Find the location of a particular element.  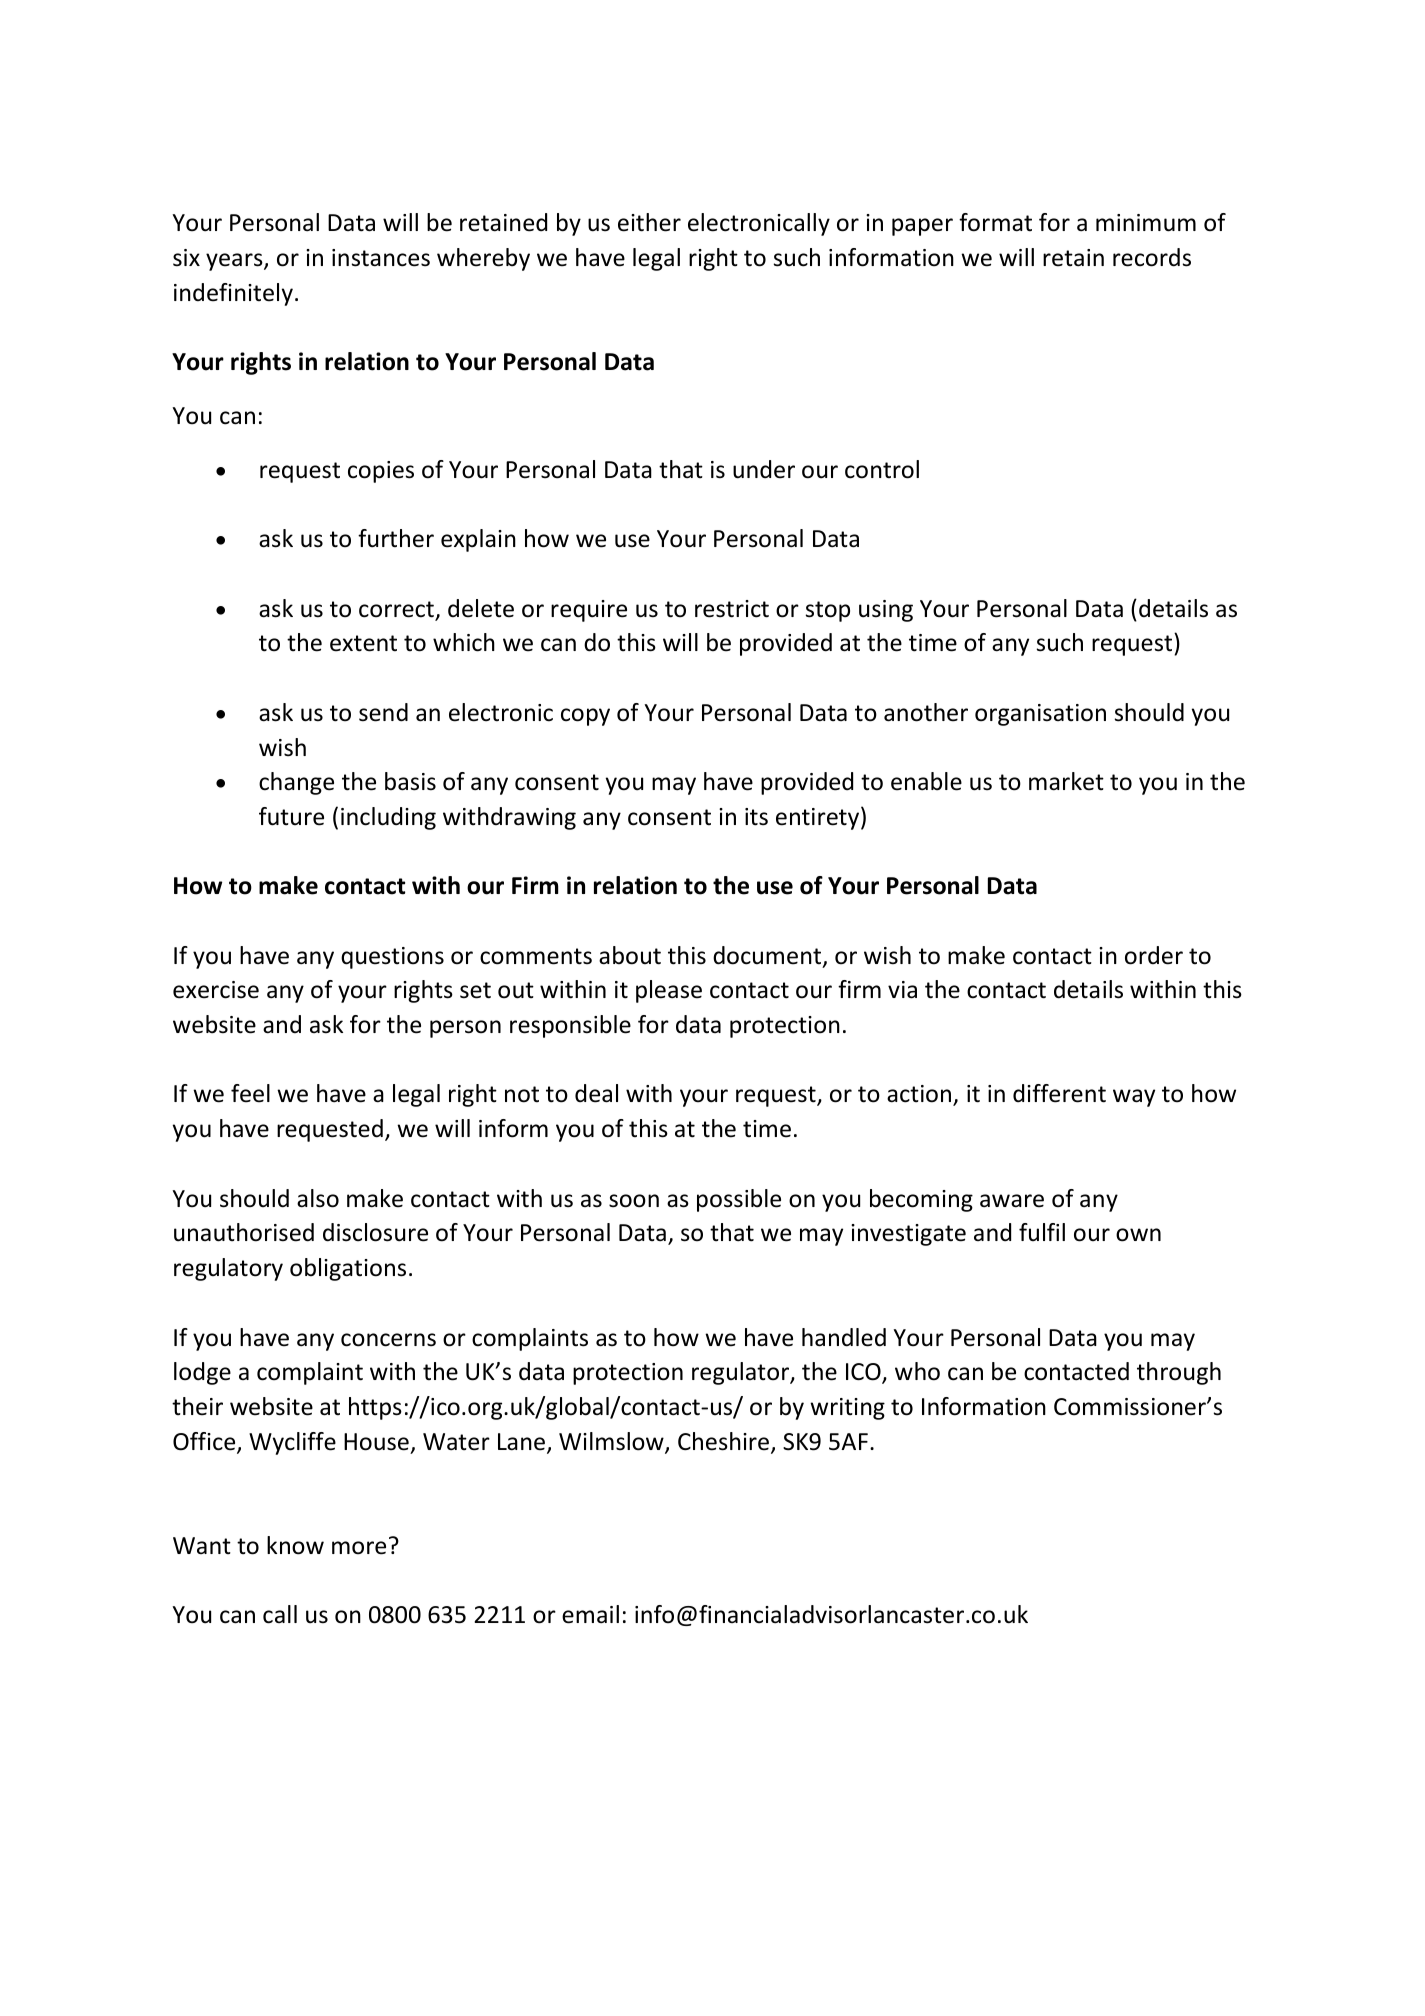

either is located at coordinates (649, 222).
